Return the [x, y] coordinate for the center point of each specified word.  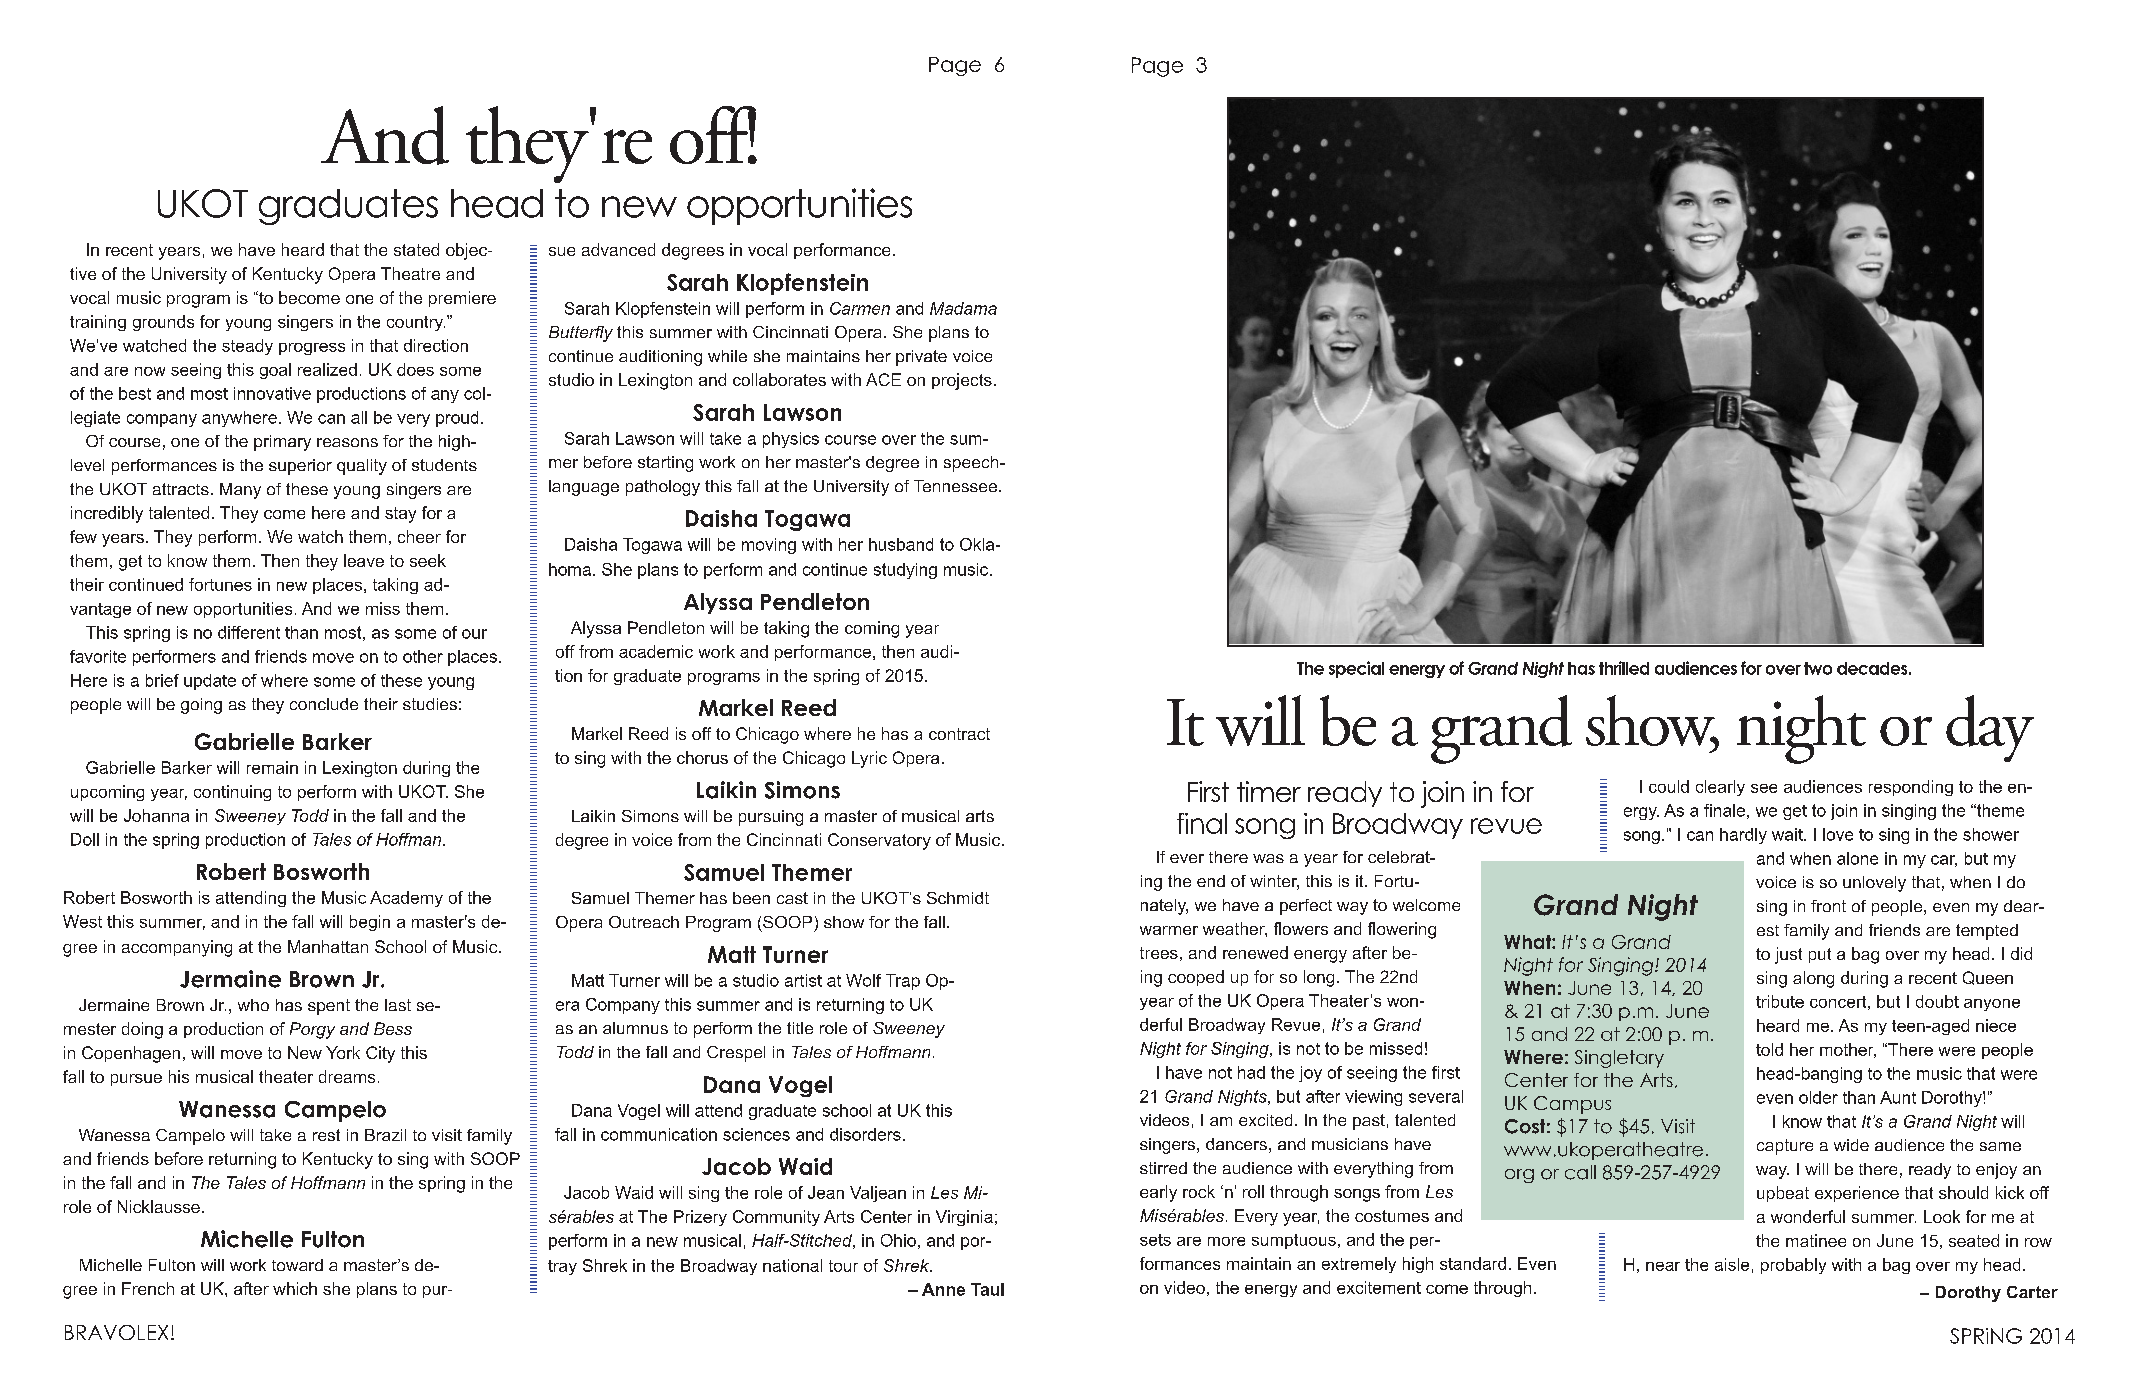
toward [297, 1265]
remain [272, 767]
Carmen [860, 308]
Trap [903, 982]
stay [400, 515]
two [1818, 668]
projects [962, 381]
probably [1793, 1266]
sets [1155, 1240]
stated [416, 249]
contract [959, 734]
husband [901, 544]
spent [329, 1007]
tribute [1780, 1001]
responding [1911, 788]
